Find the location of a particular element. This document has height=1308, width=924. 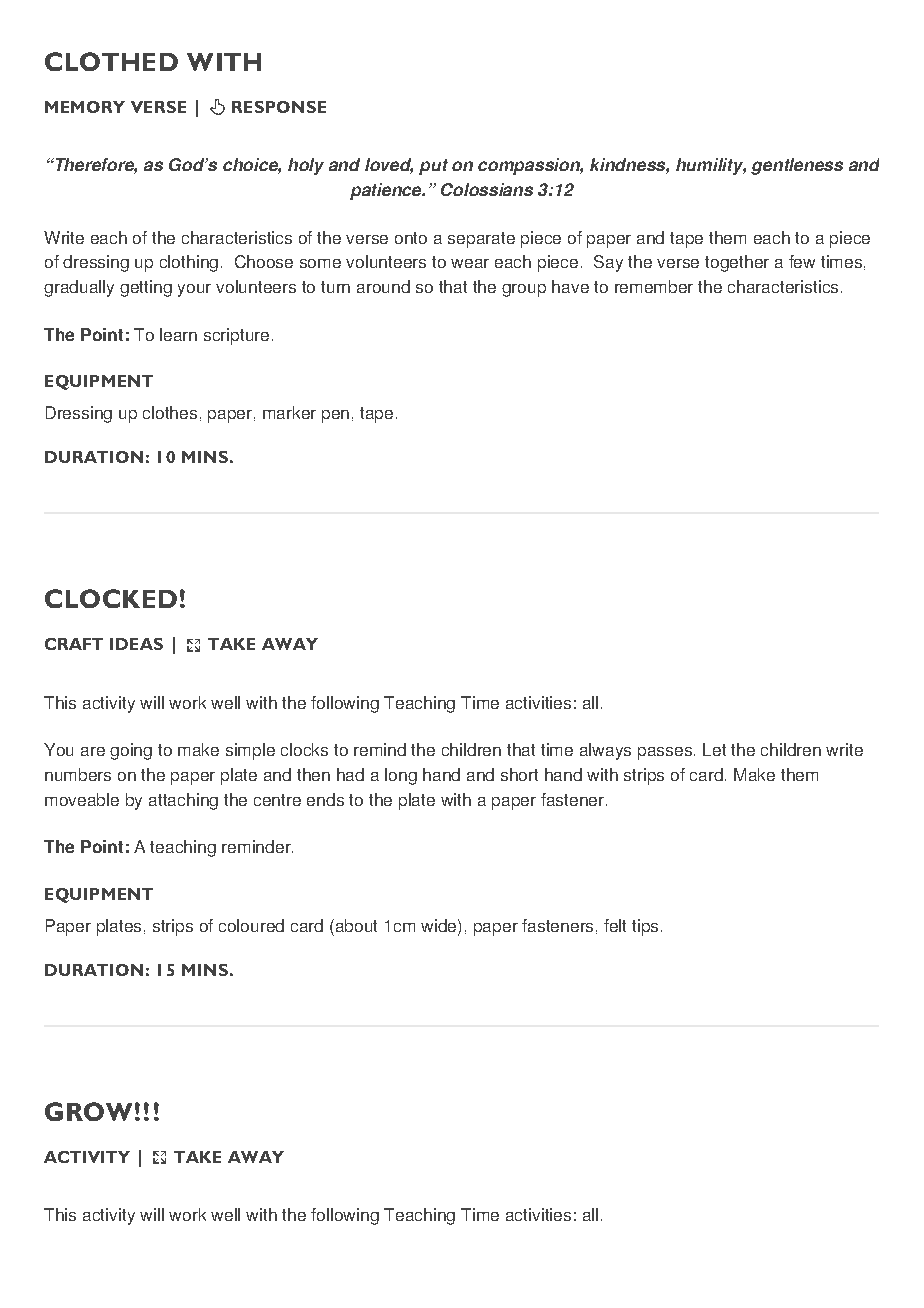

CLOTHED is located at coordinates (111, 61).
